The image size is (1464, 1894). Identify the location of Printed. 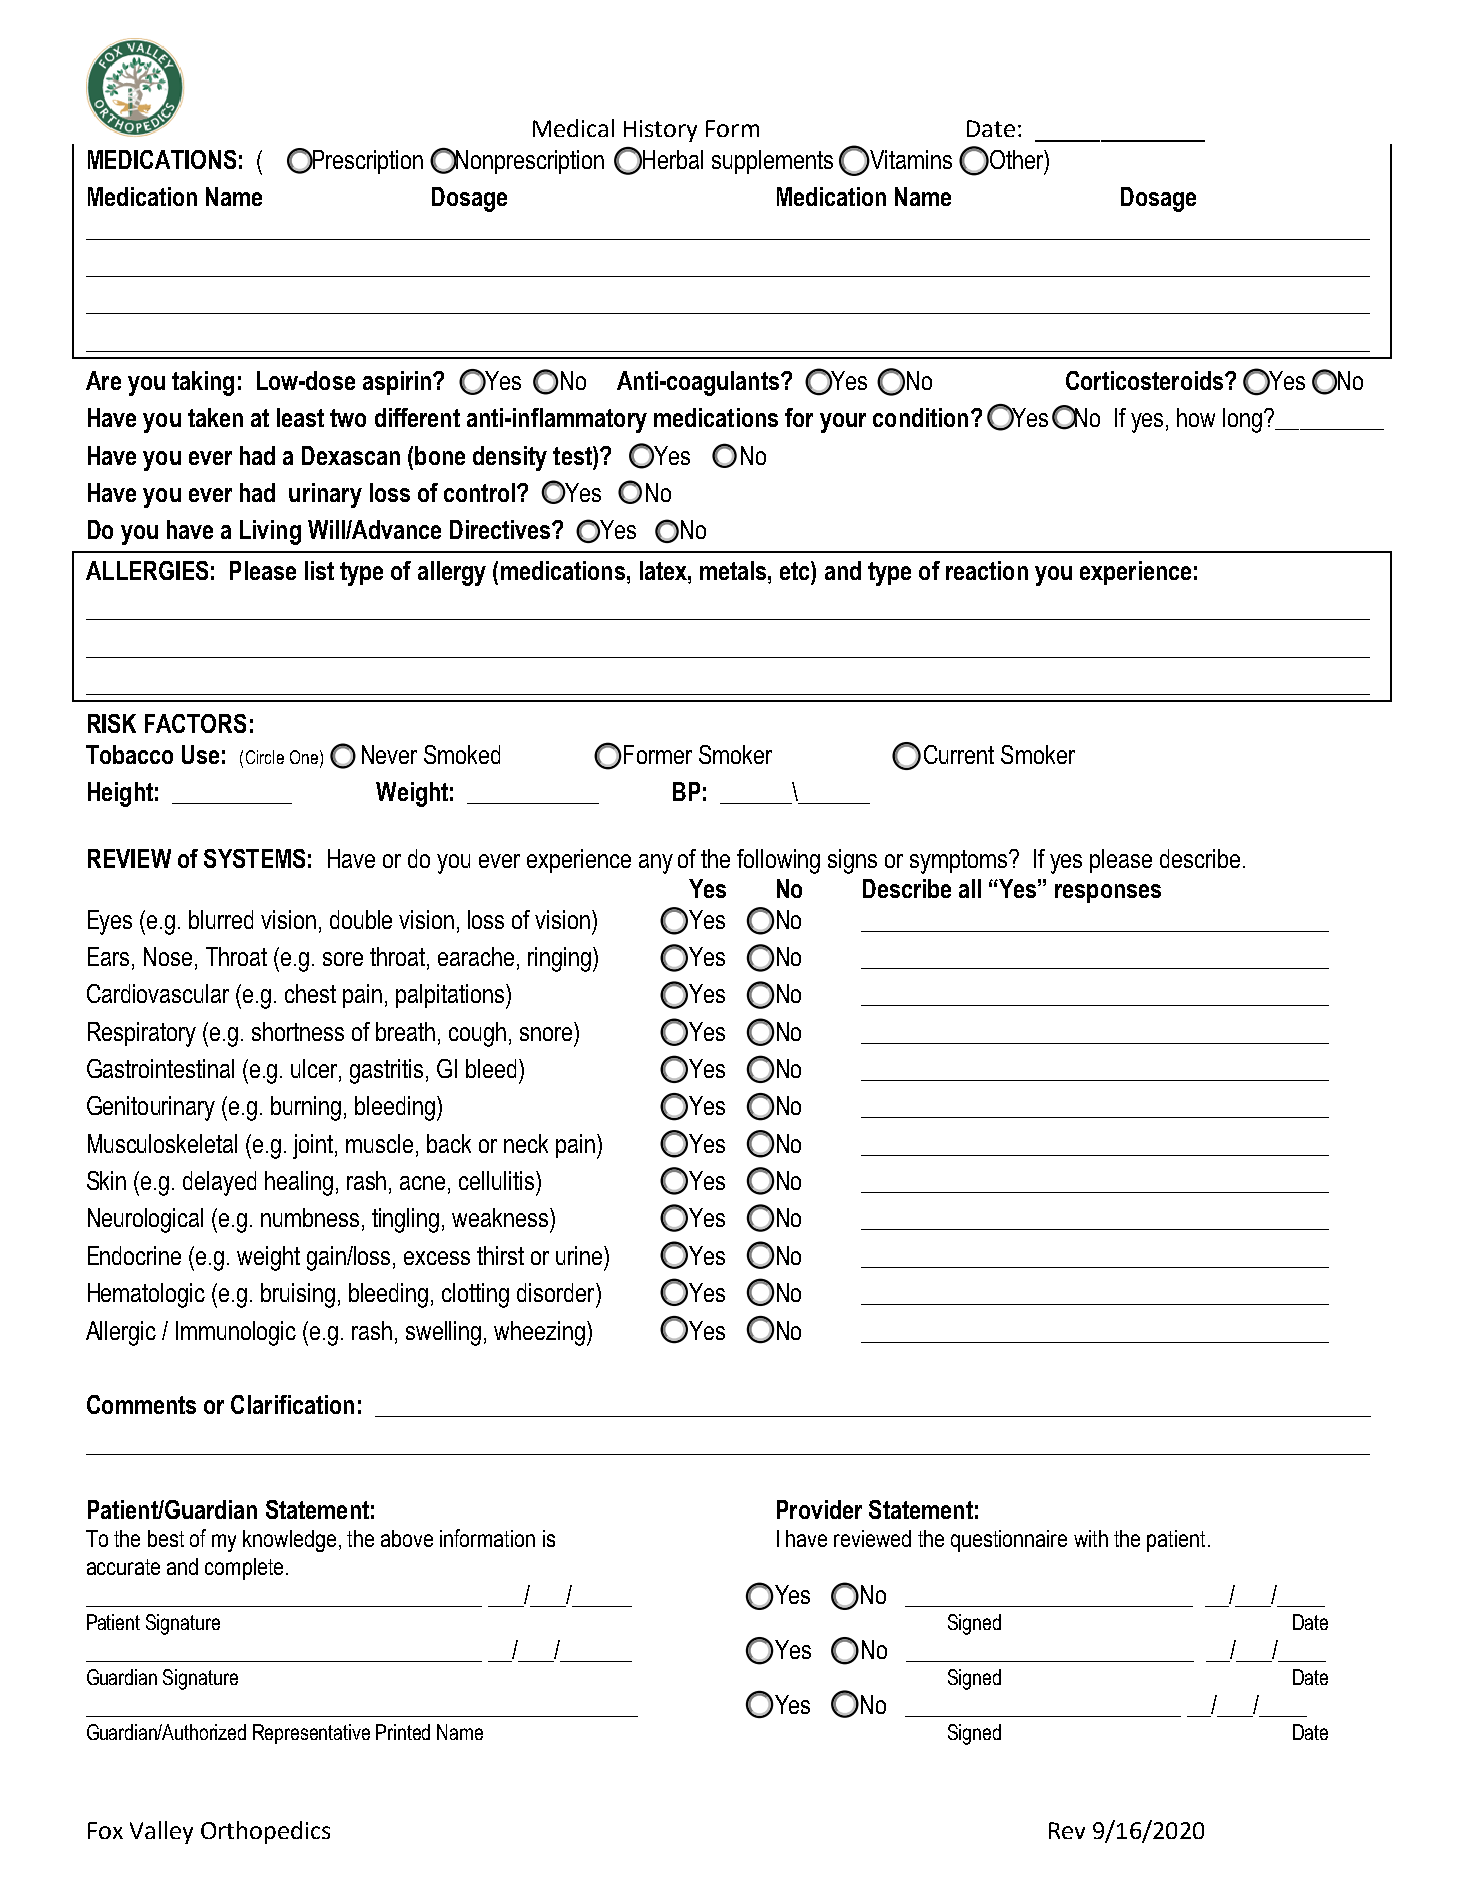
(403, 1732).
